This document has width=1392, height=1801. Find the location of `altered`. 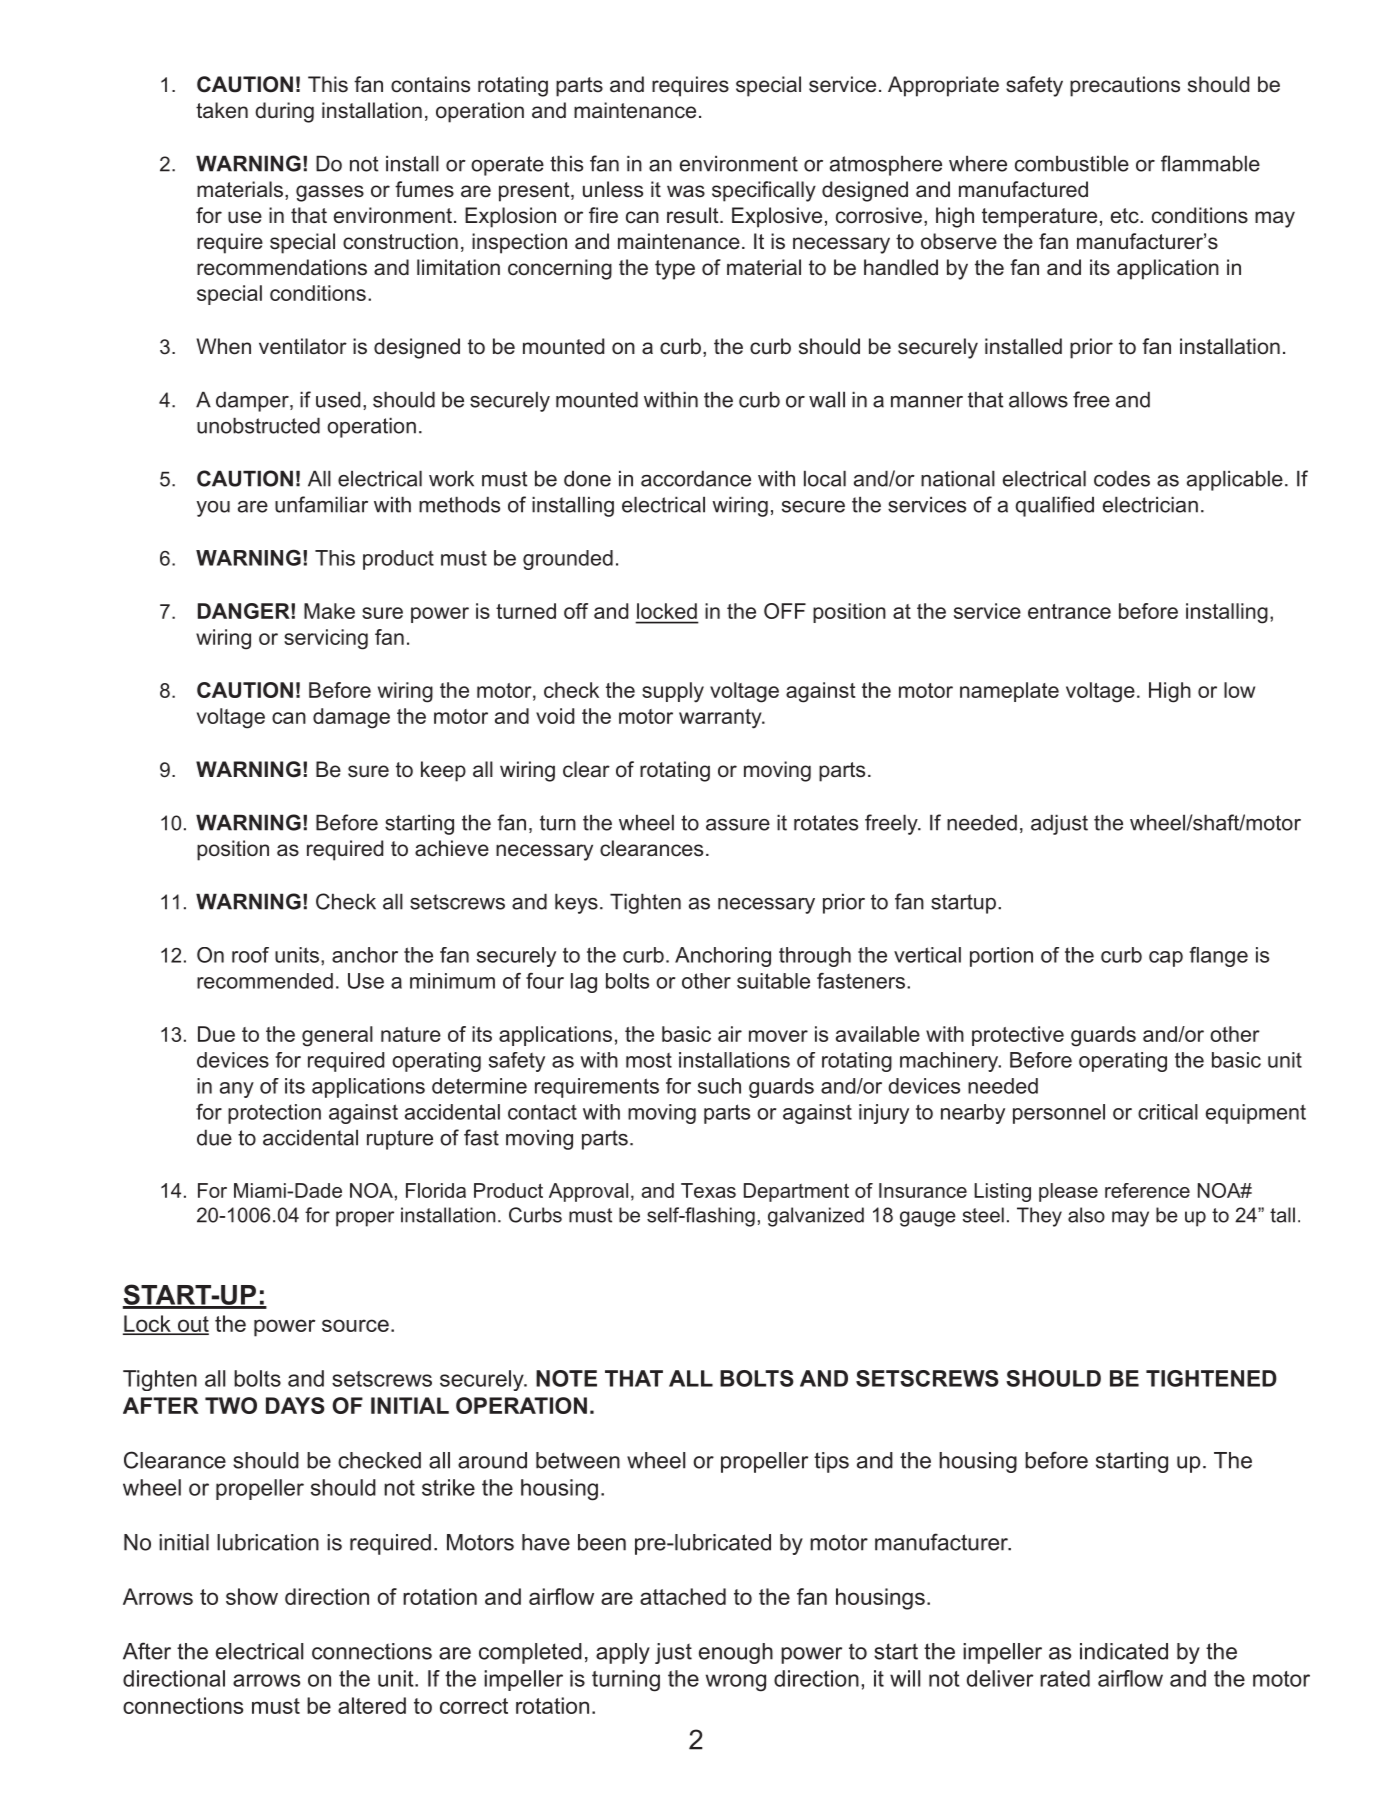

altered is located at coordinates (372, 1705).
